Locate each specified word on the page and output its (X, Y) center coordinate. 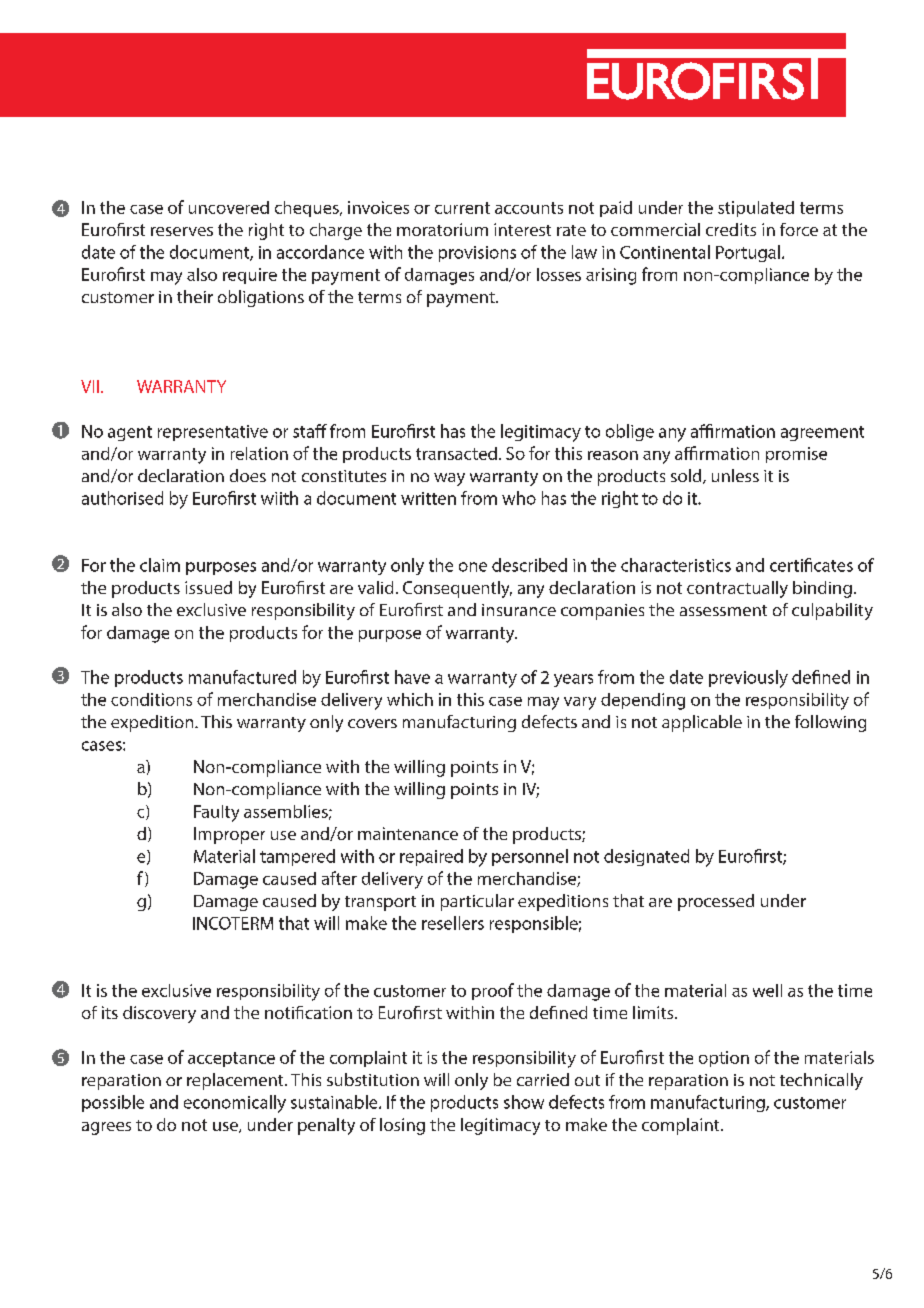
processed (716, 902)
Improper (229, 835)
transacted (456, 453)
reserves (182, 231)
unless (735, 475)
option (724, 1059)
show (524, 1102)
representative (213, 433)
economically (235, 1104)
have (412, 677)
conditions (151, 699)
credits (731, 229)
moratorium (442, 229)
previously (748, 679)
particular (477, 902)
